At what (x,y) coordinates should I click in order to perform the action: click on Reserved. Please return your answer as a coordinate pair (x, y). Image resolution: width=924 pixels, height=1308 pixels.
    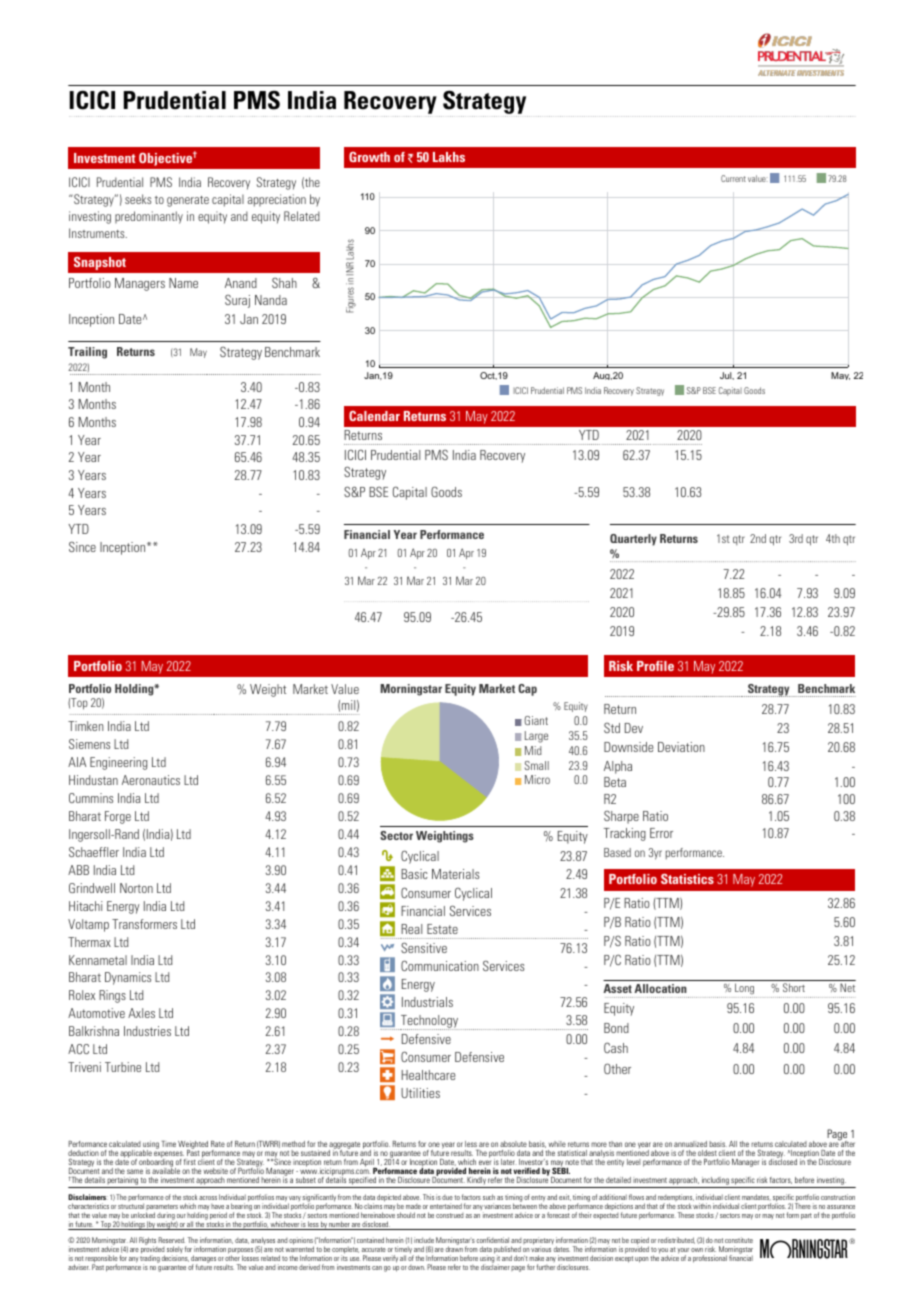
    Looking at the image, I should click on (171, 1240).
